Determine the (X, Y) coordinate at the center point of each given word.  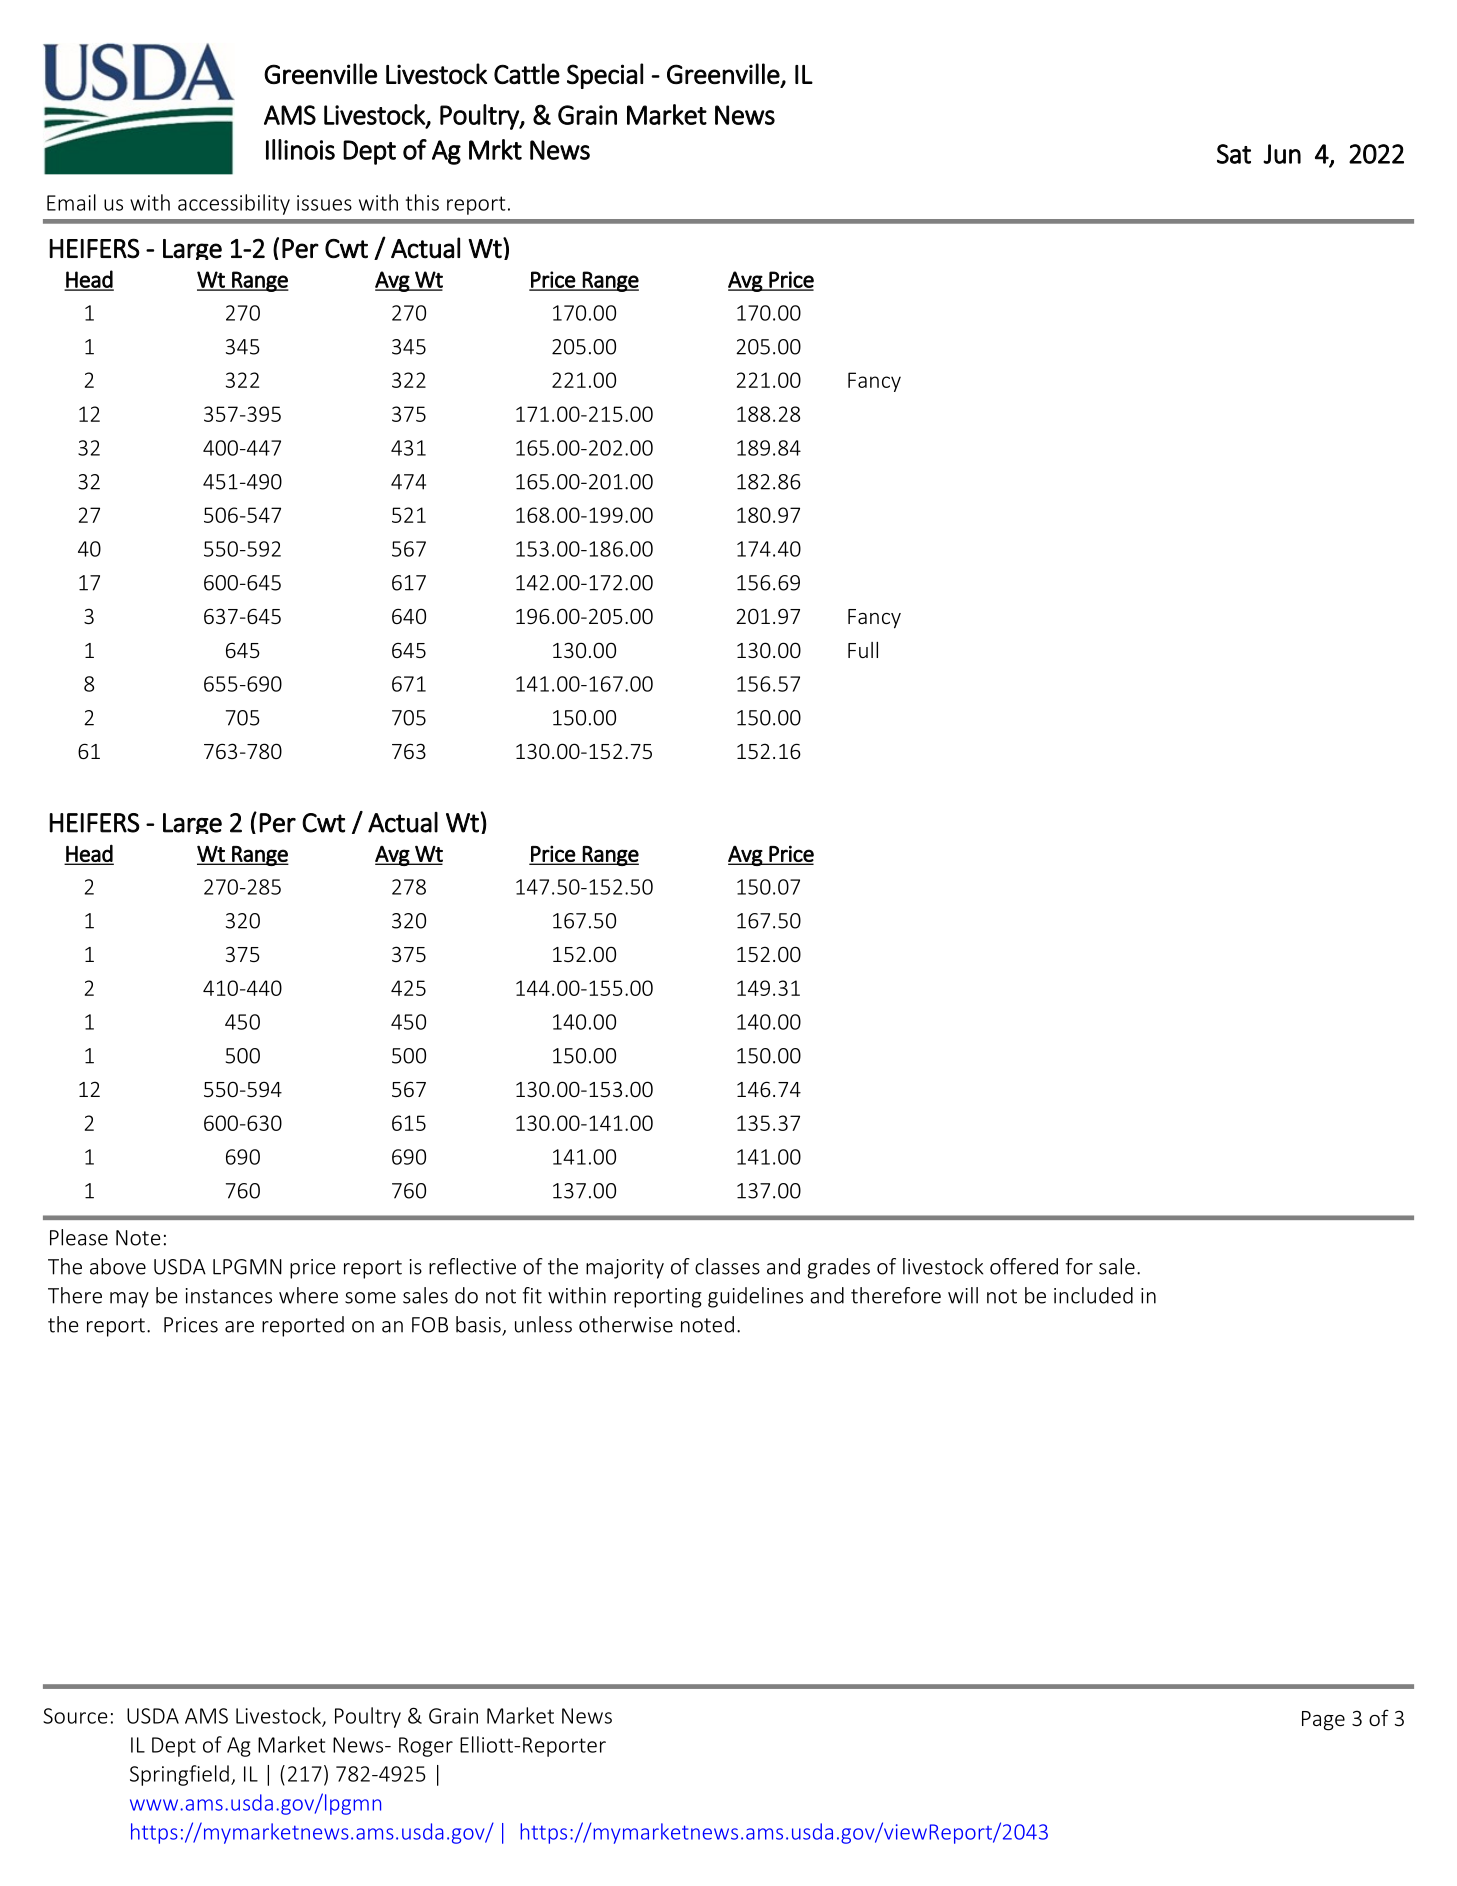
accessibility (234, 204)
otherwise (626, 1324)
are (239, 1327)
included (1093, 1295)
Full (863, 650)
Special (605, 76)
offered (1024, 1266)
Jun (1282, 154)
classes (727, 1266)
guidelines (755, 1297)
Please (79, 1237)
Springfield (179, 1775)
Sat (1234, 154)
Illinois (300, 149)
